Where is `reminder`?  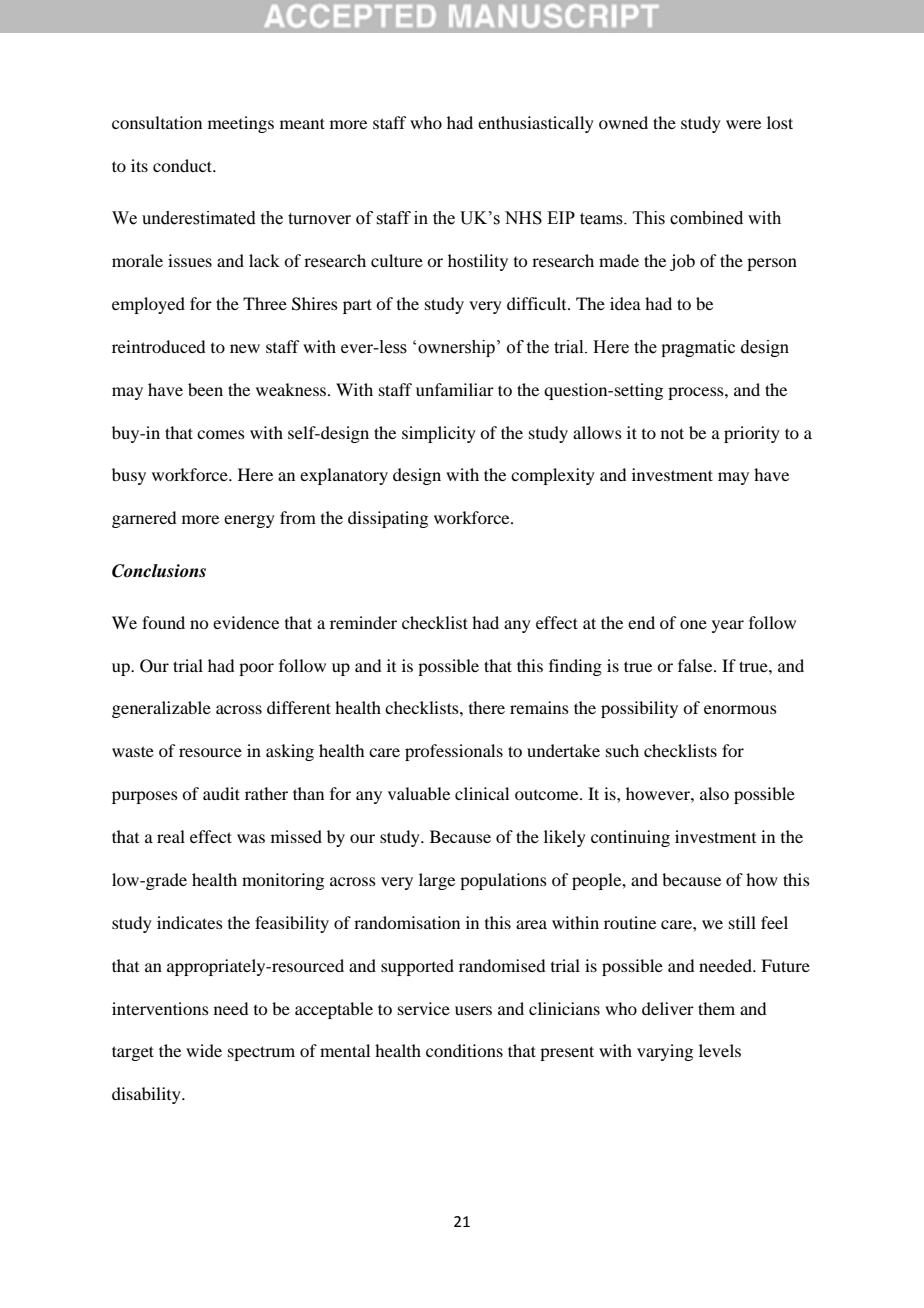 reminder is located at coordinates (363, 622).
